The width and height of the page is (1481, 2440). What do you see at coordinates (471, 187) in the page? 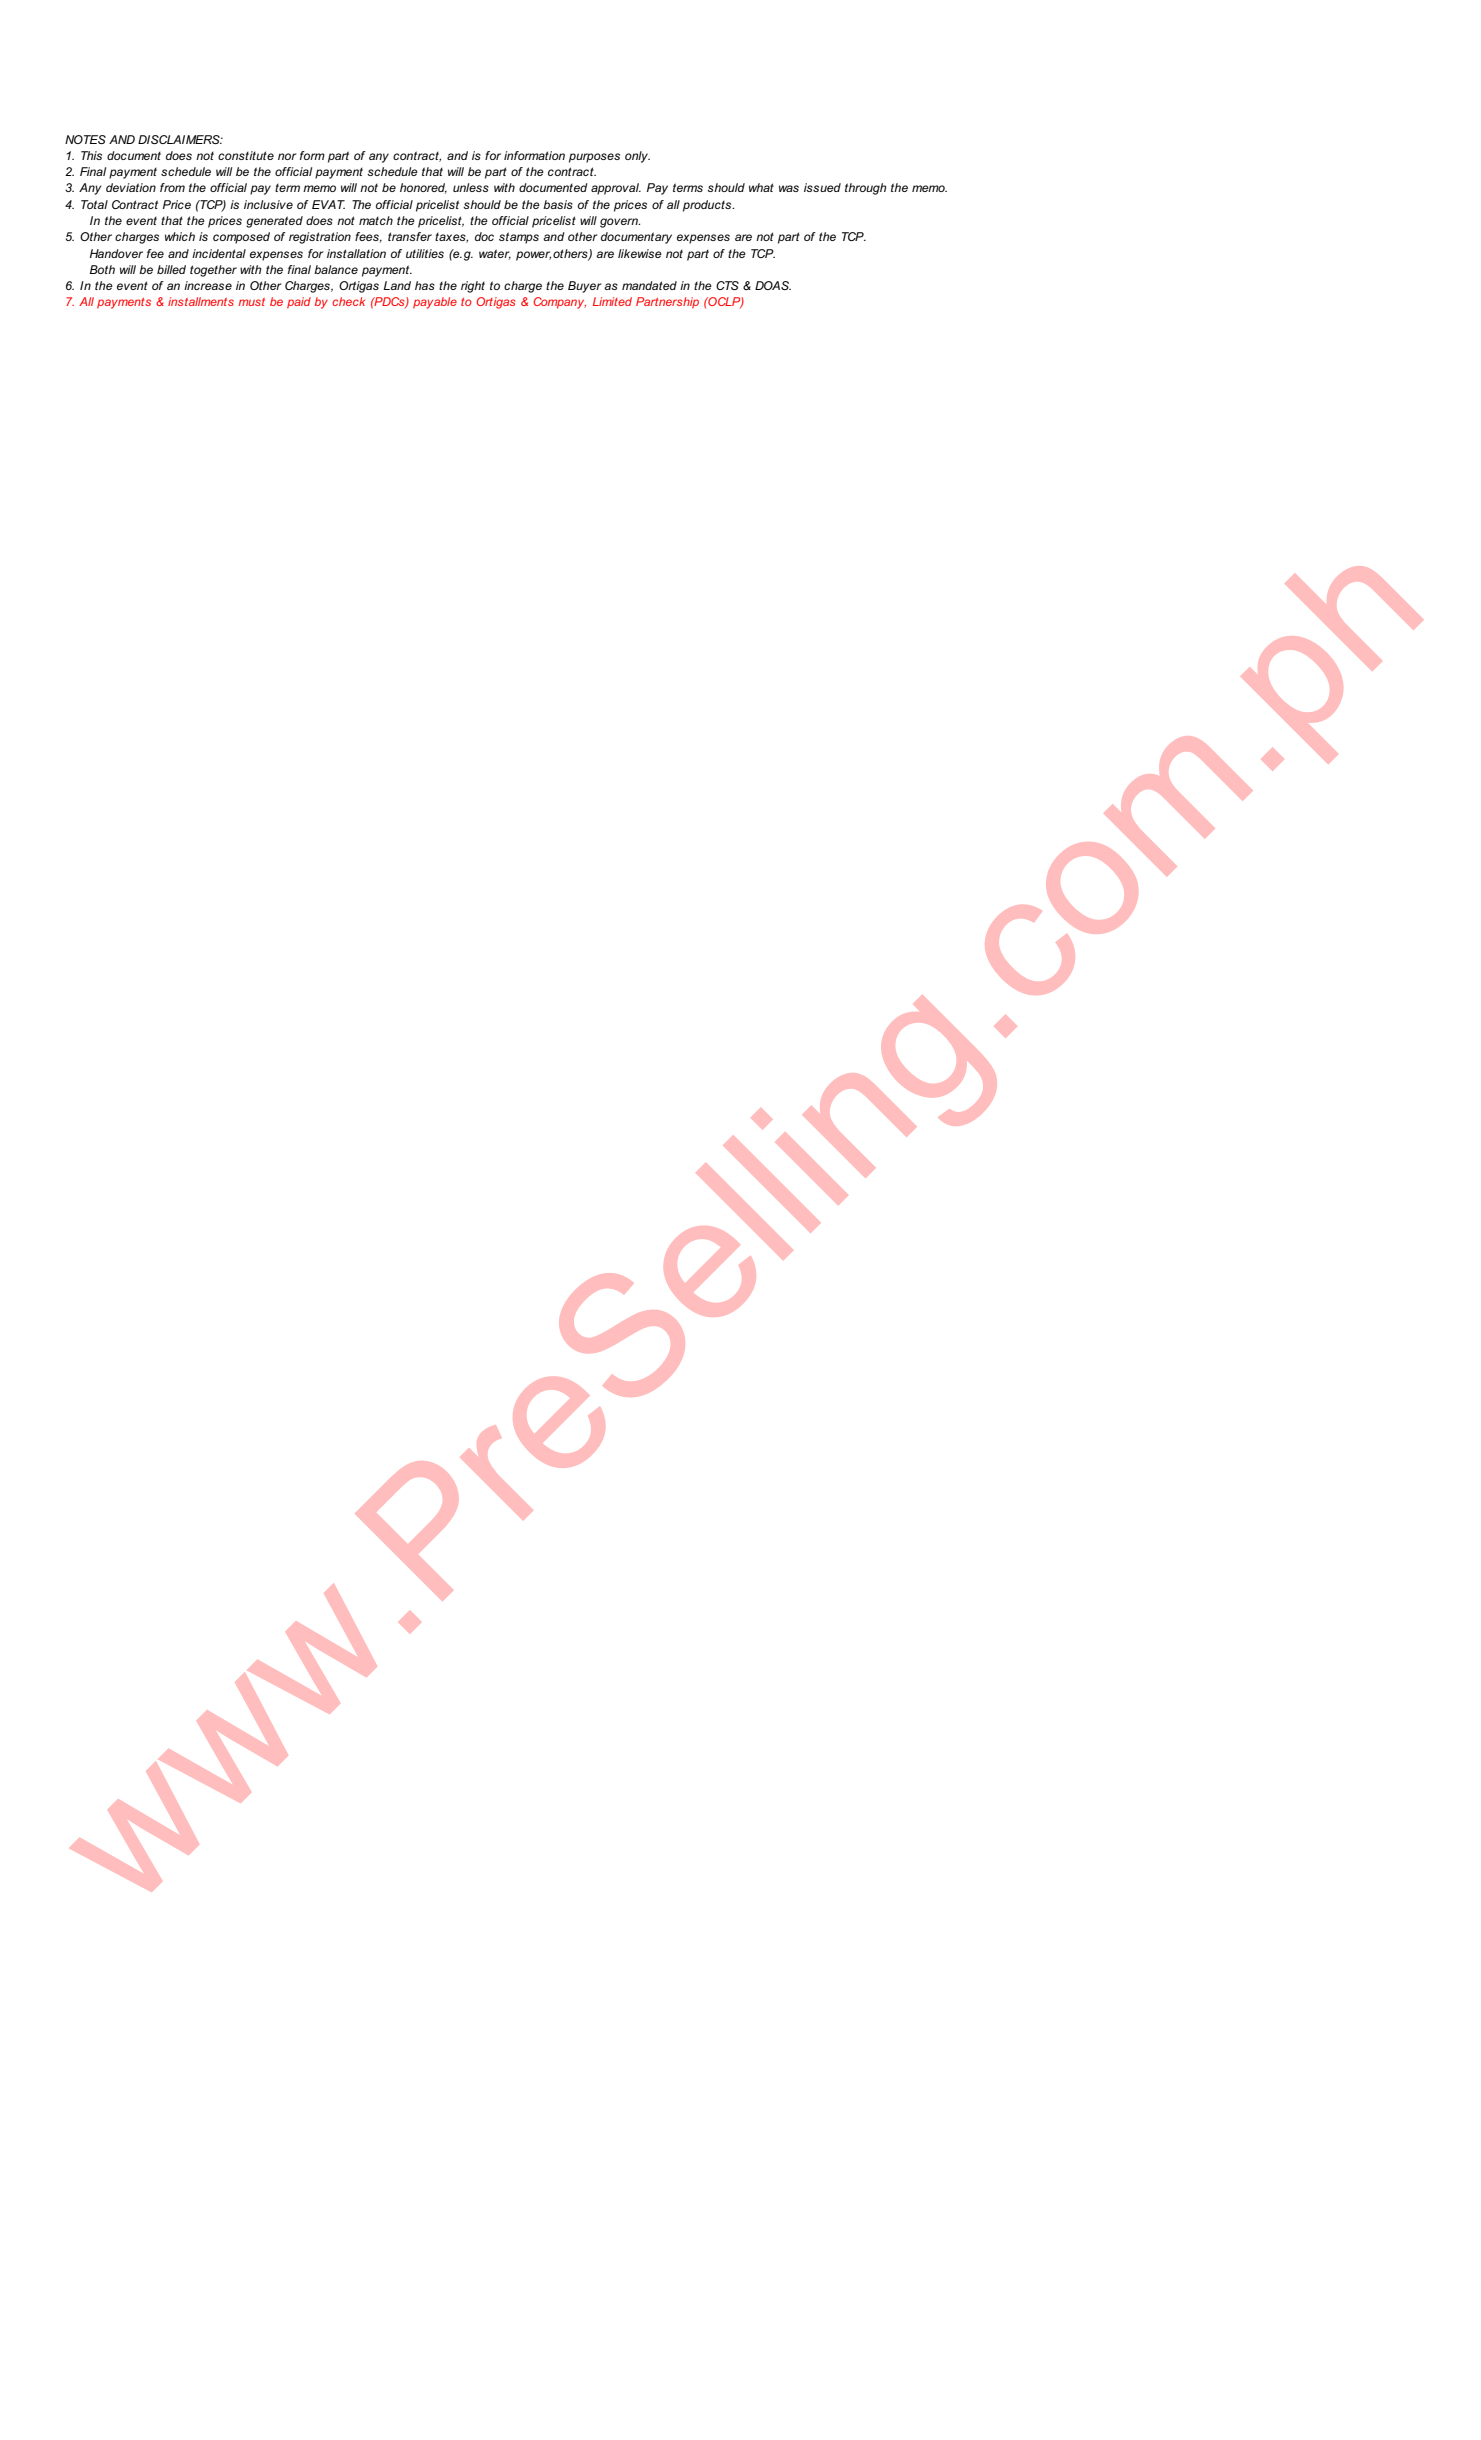
I see `unless` at bounding box center [471, 187].
